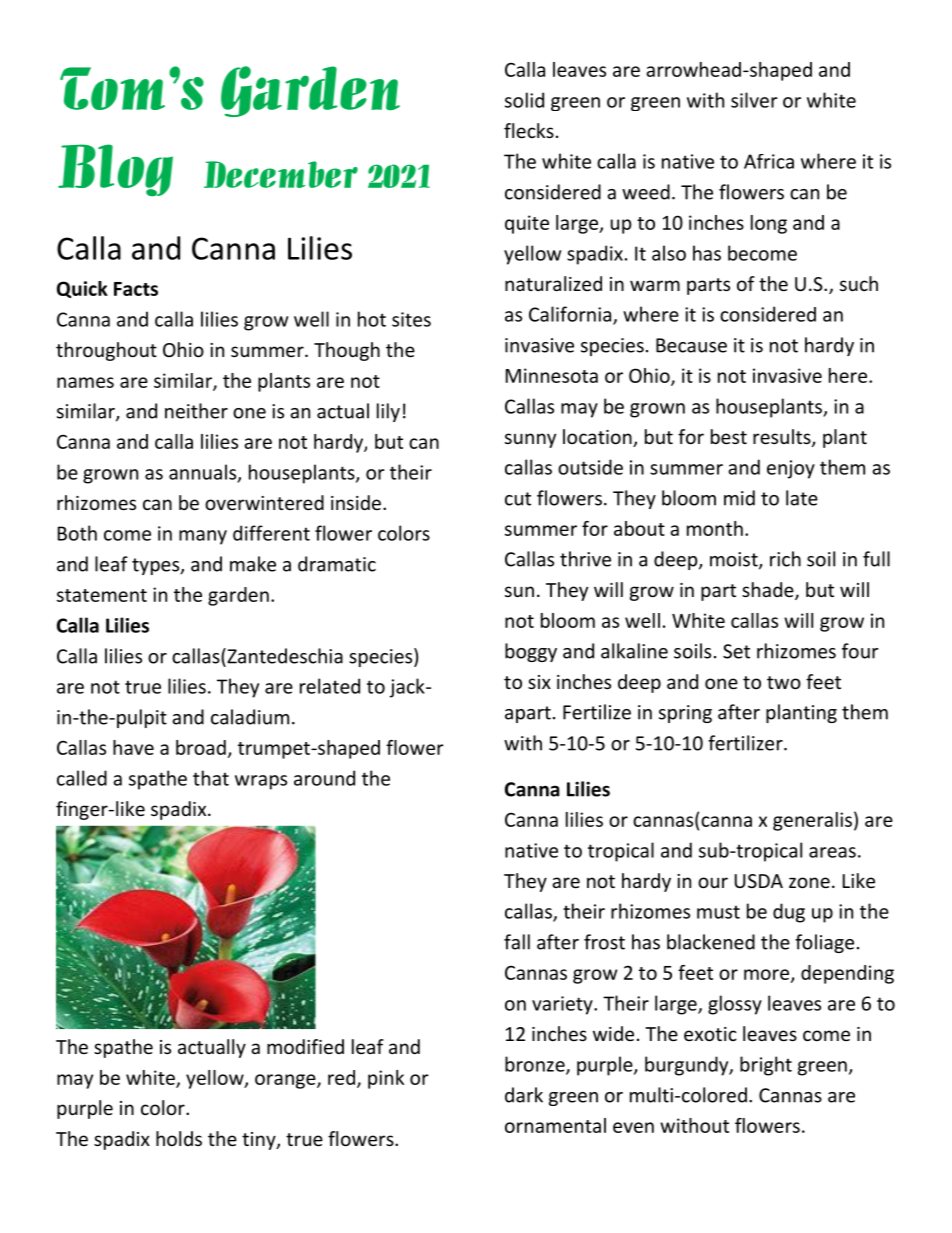 The width and height of the screenshot is (952, 1233). What do you see at coordinates (179, 1138) in the screenshot?
I see `holds` at bounding box center [179, 1138].
